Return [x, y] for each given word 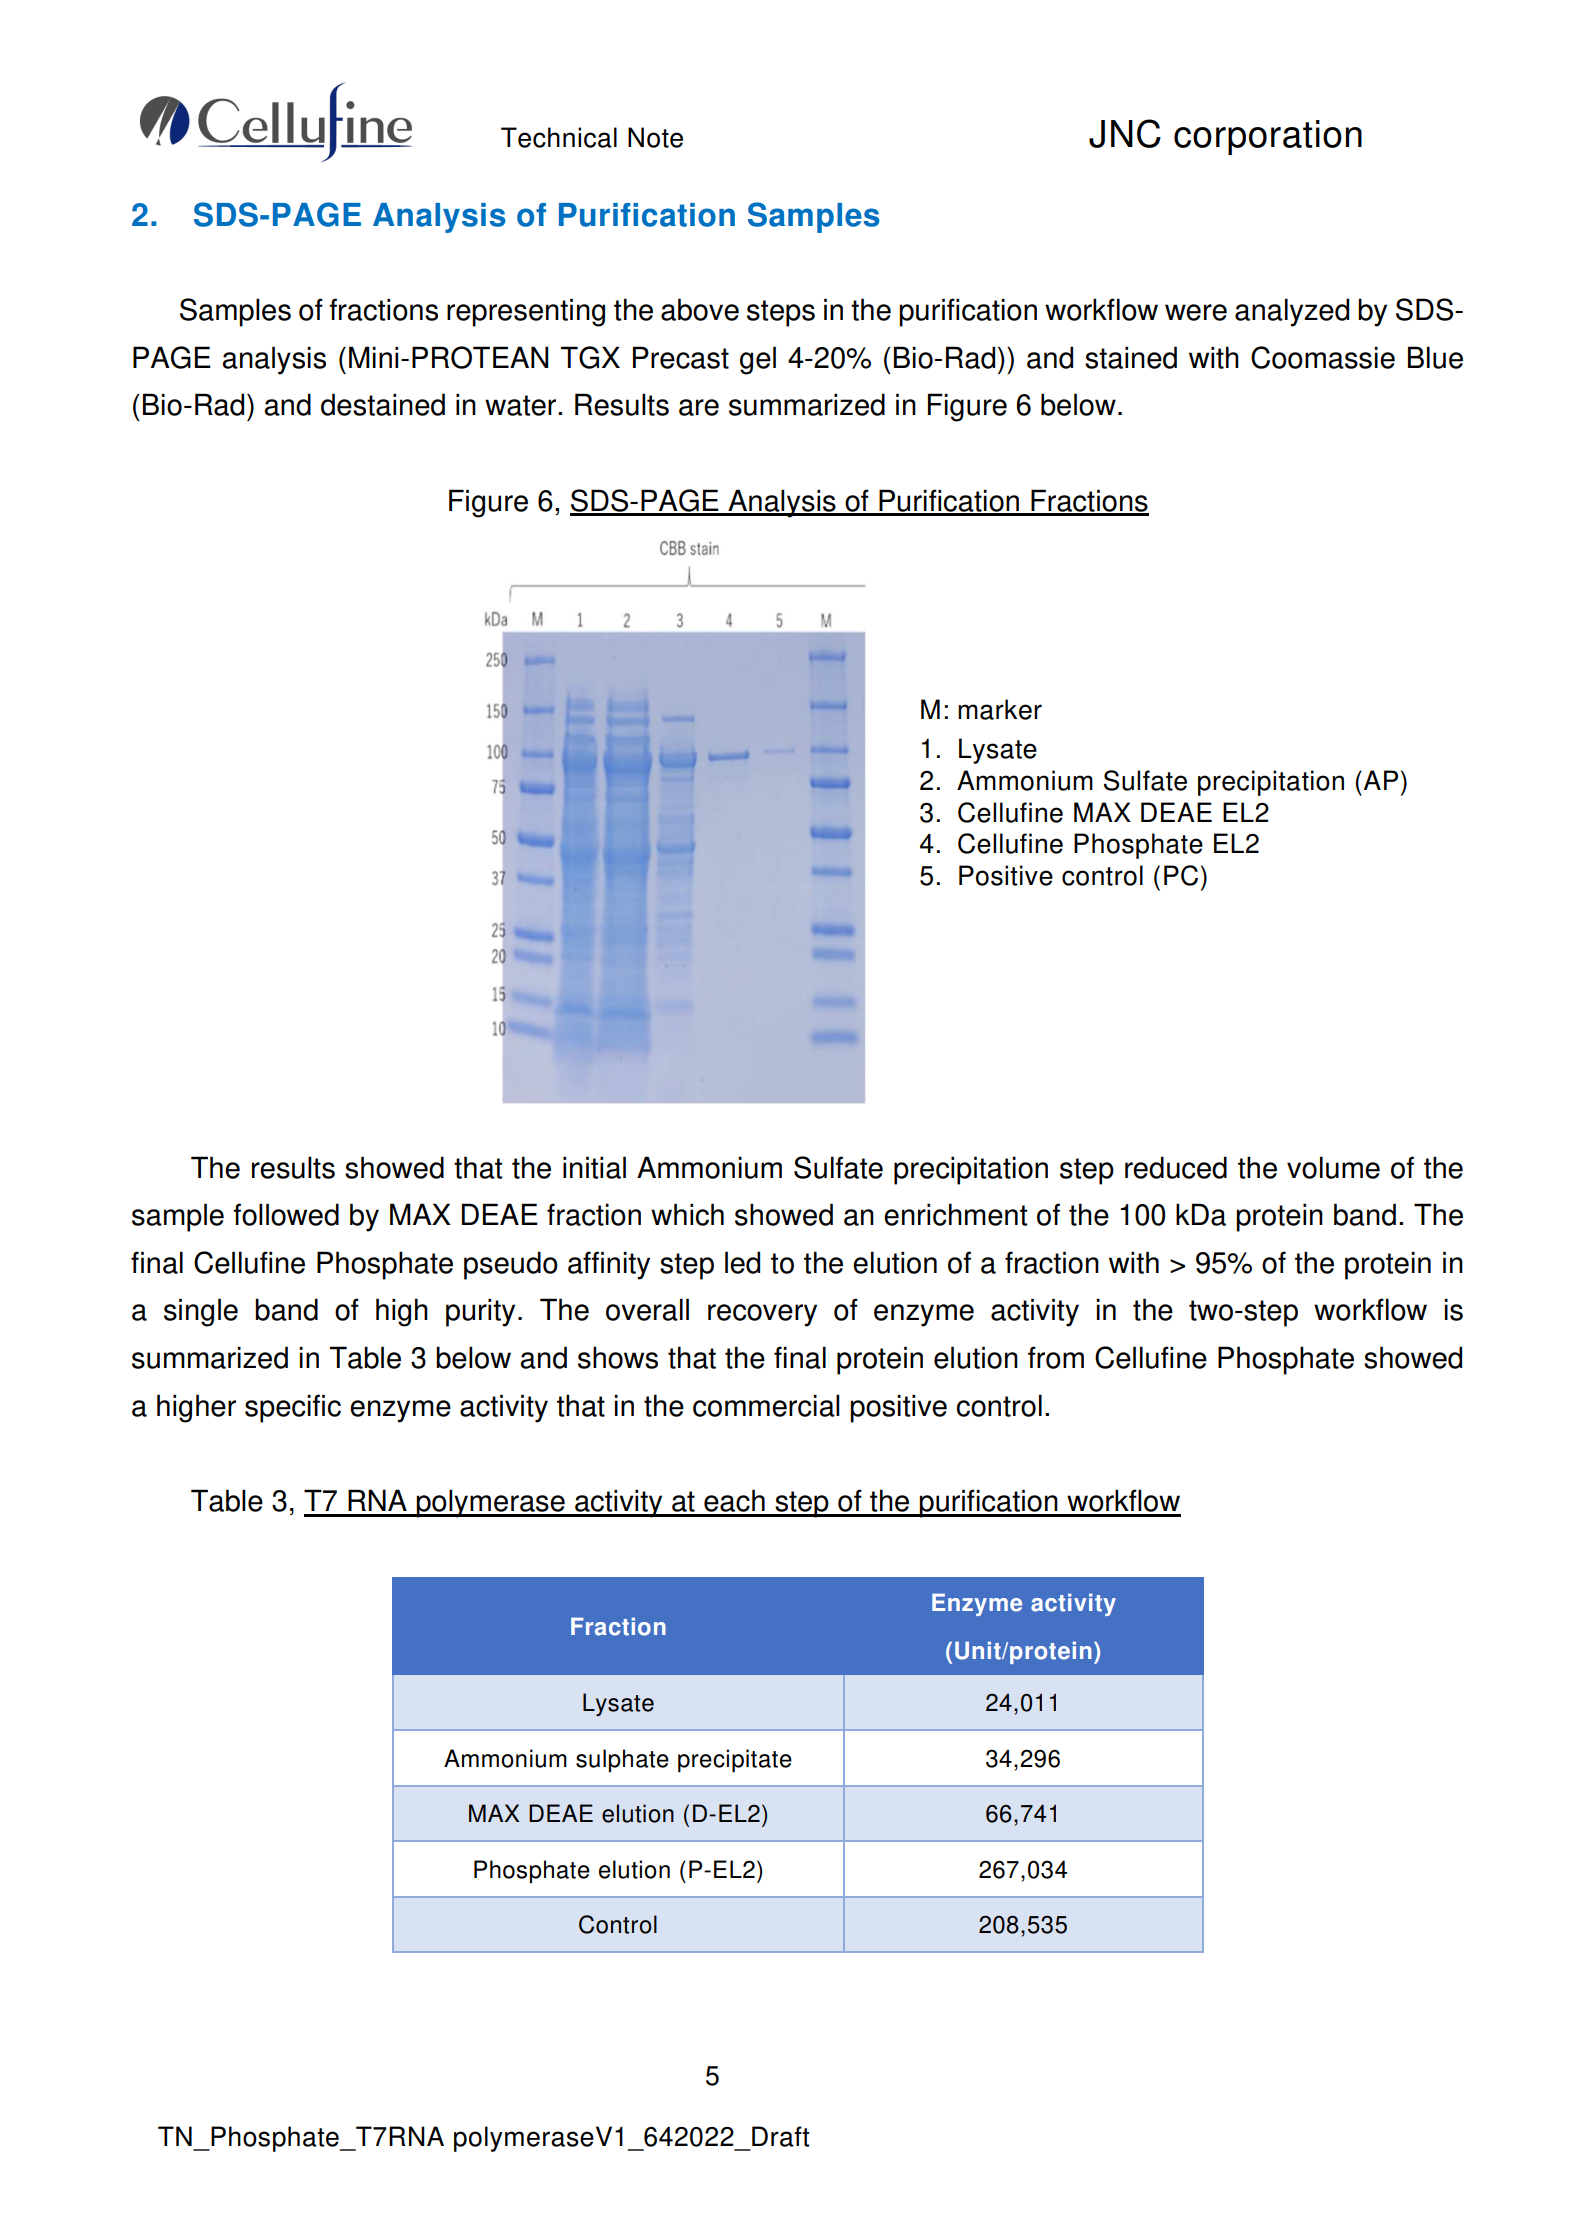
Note [655, 137]
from [1056, 1357]
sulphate [622, 1761]
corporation [1268, 137]
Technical [559, 137]
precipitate [735, 1761]
